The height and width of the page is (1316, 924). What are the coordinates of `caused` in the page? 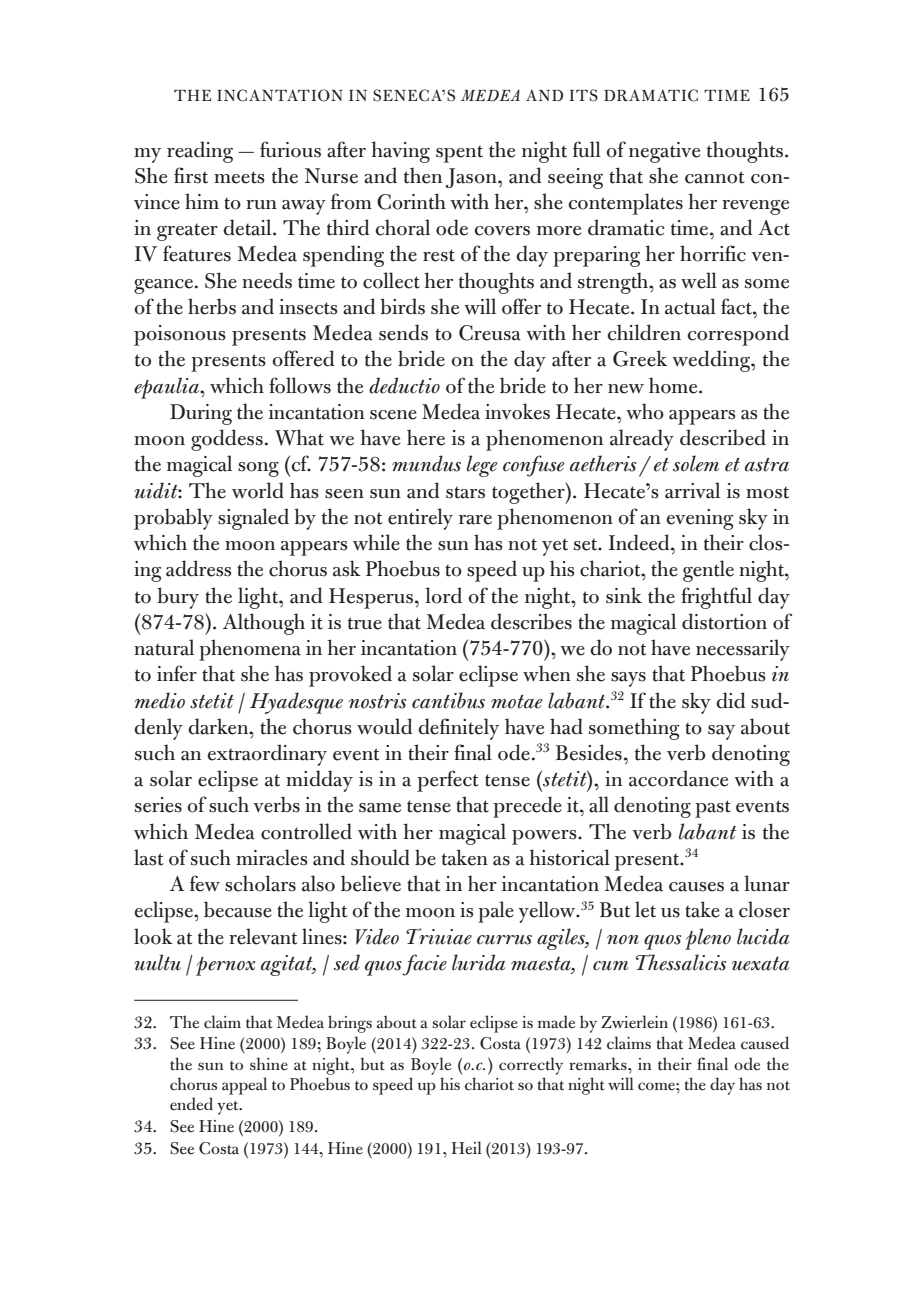 It's located at (765, 1043).
